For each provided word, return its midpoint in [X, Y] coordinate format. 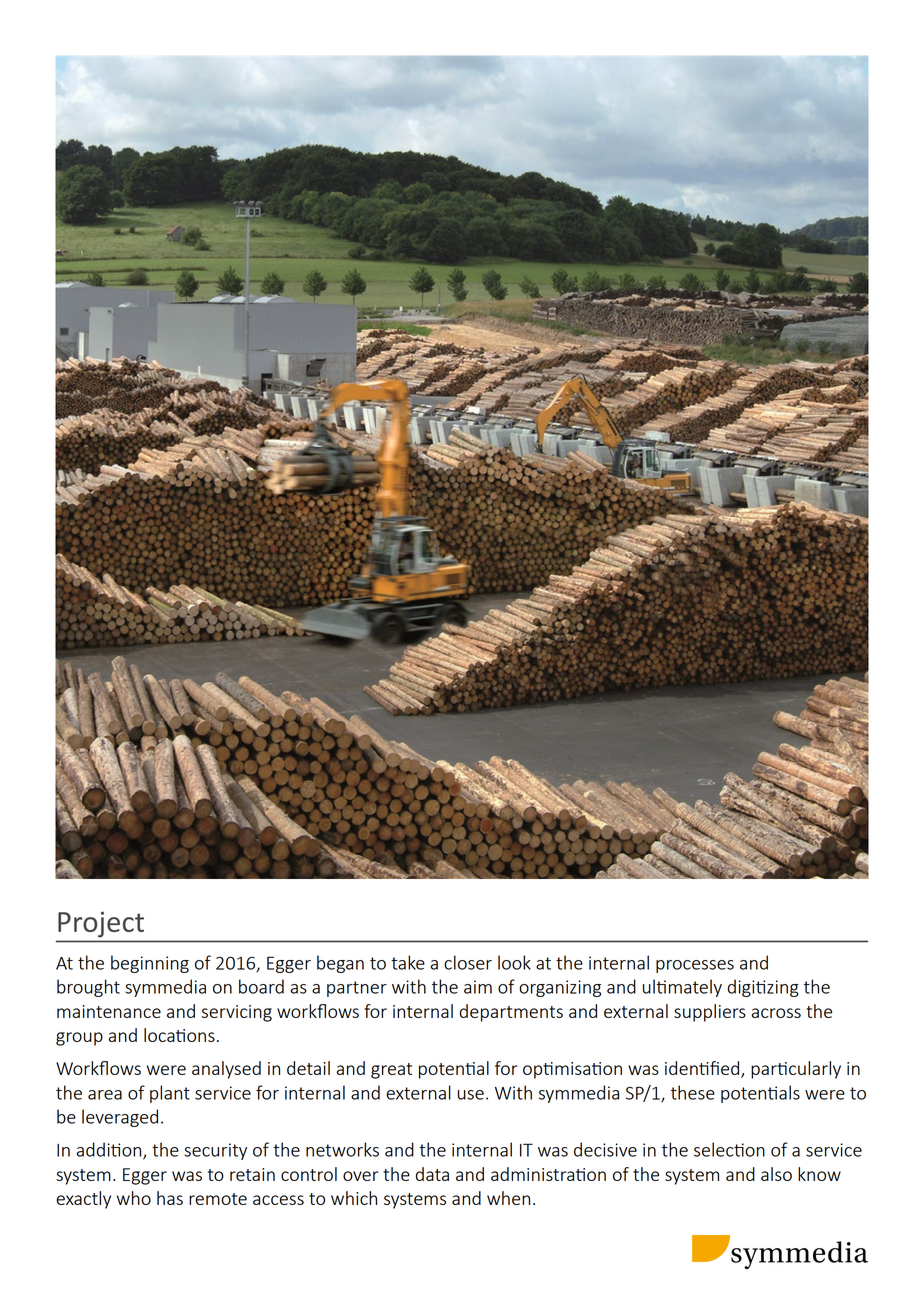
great [391, 1071]
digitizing [763, 988]
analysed [226, 1070]
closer [468, 962]
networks [342, 1149]
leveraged [120, 1118]
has [170, 1198]
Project [101, 924]
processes [695, 966]
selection [729, 1149]
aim [478, 987]
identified [703, 1069]
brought [88, 988]
